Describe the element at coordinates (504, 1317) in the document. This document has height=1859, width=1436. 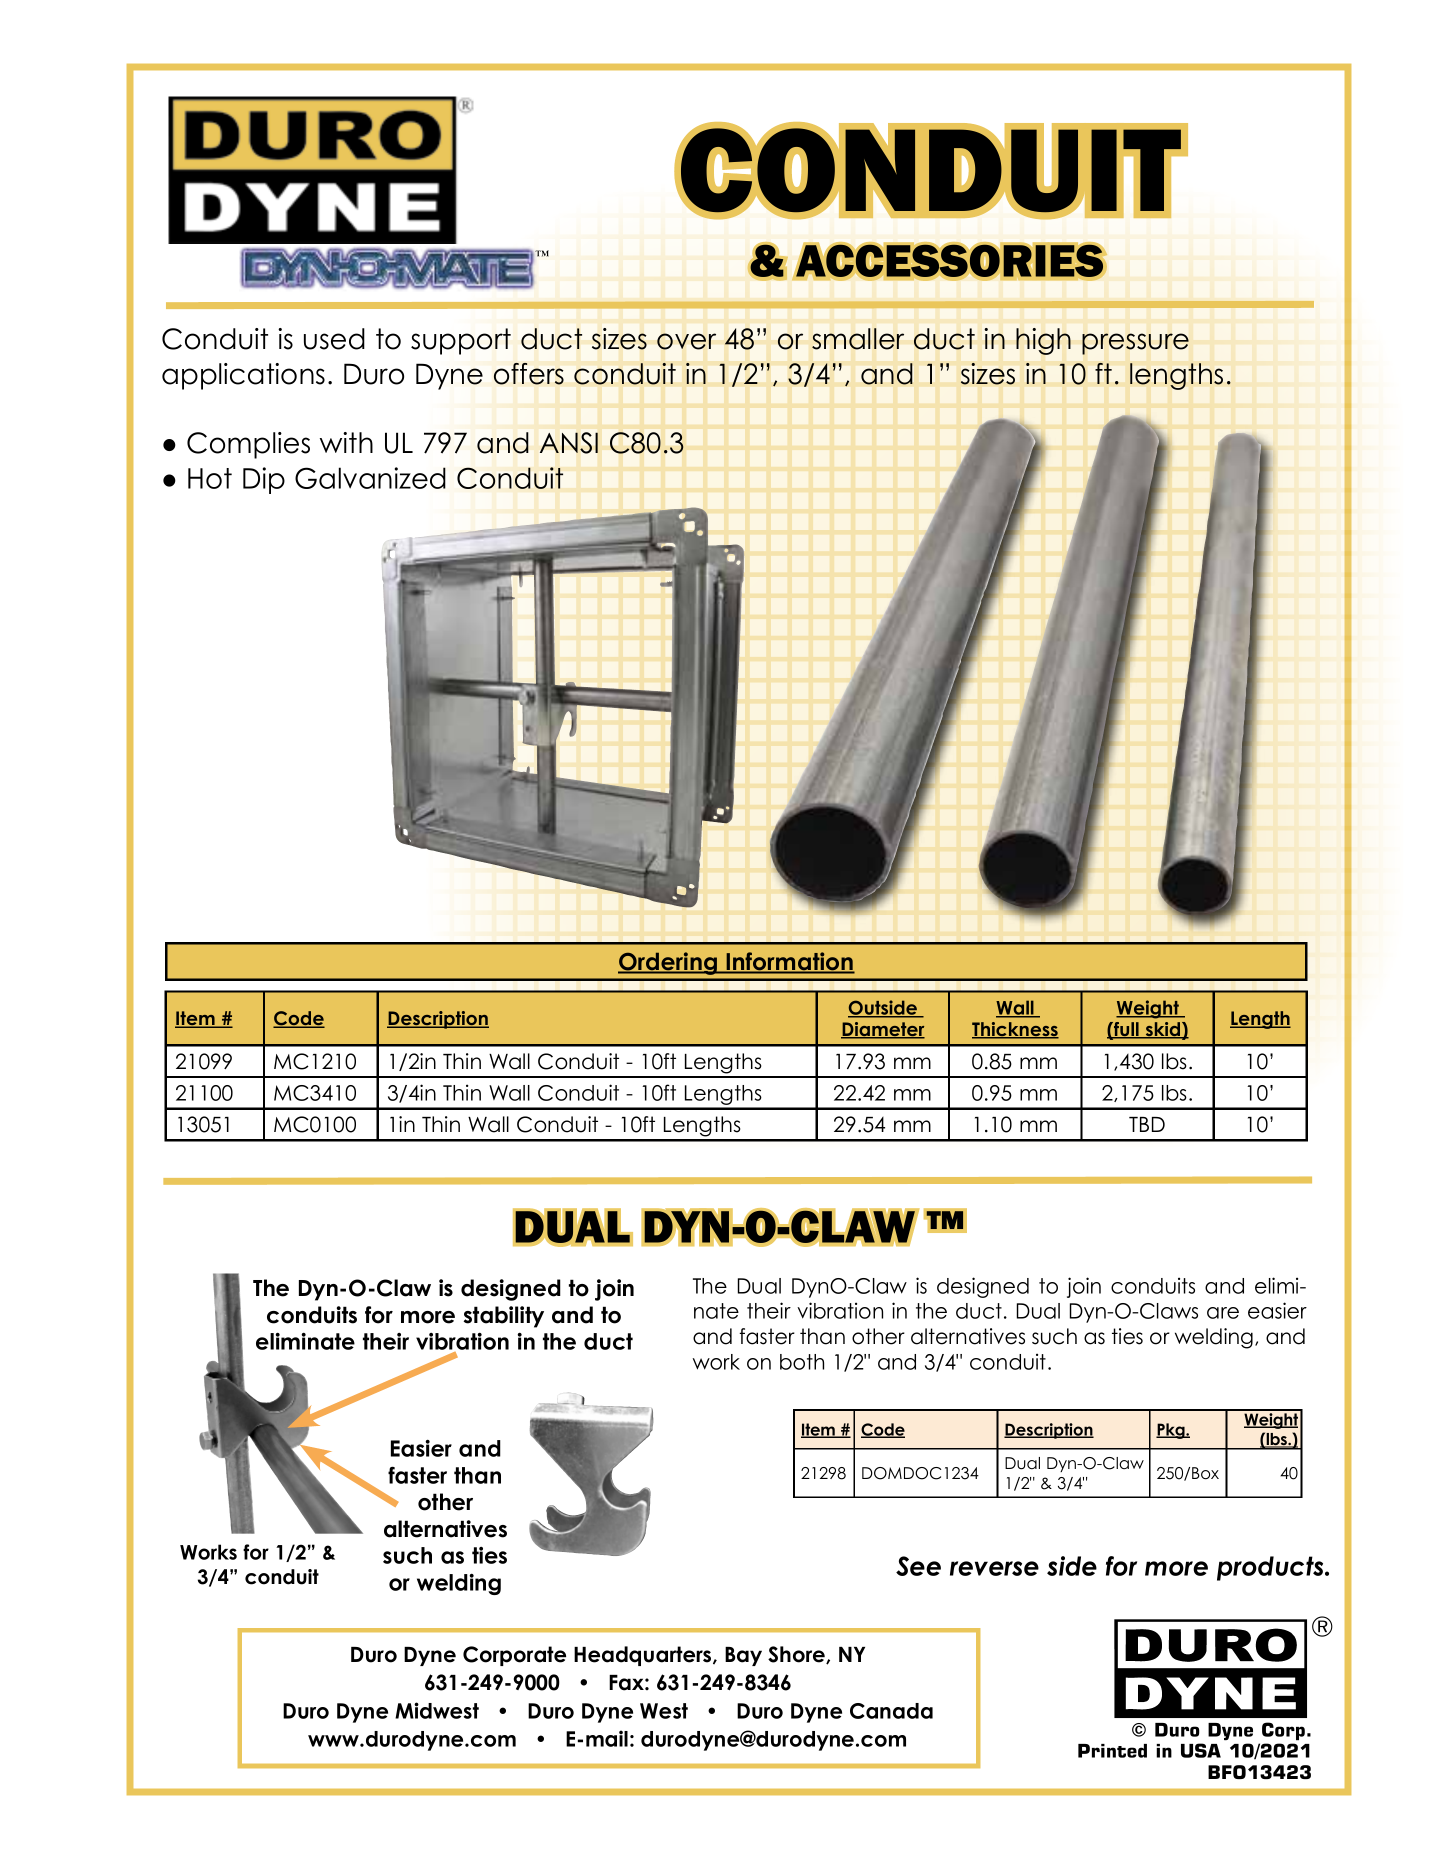
I see `stability` at that location.
